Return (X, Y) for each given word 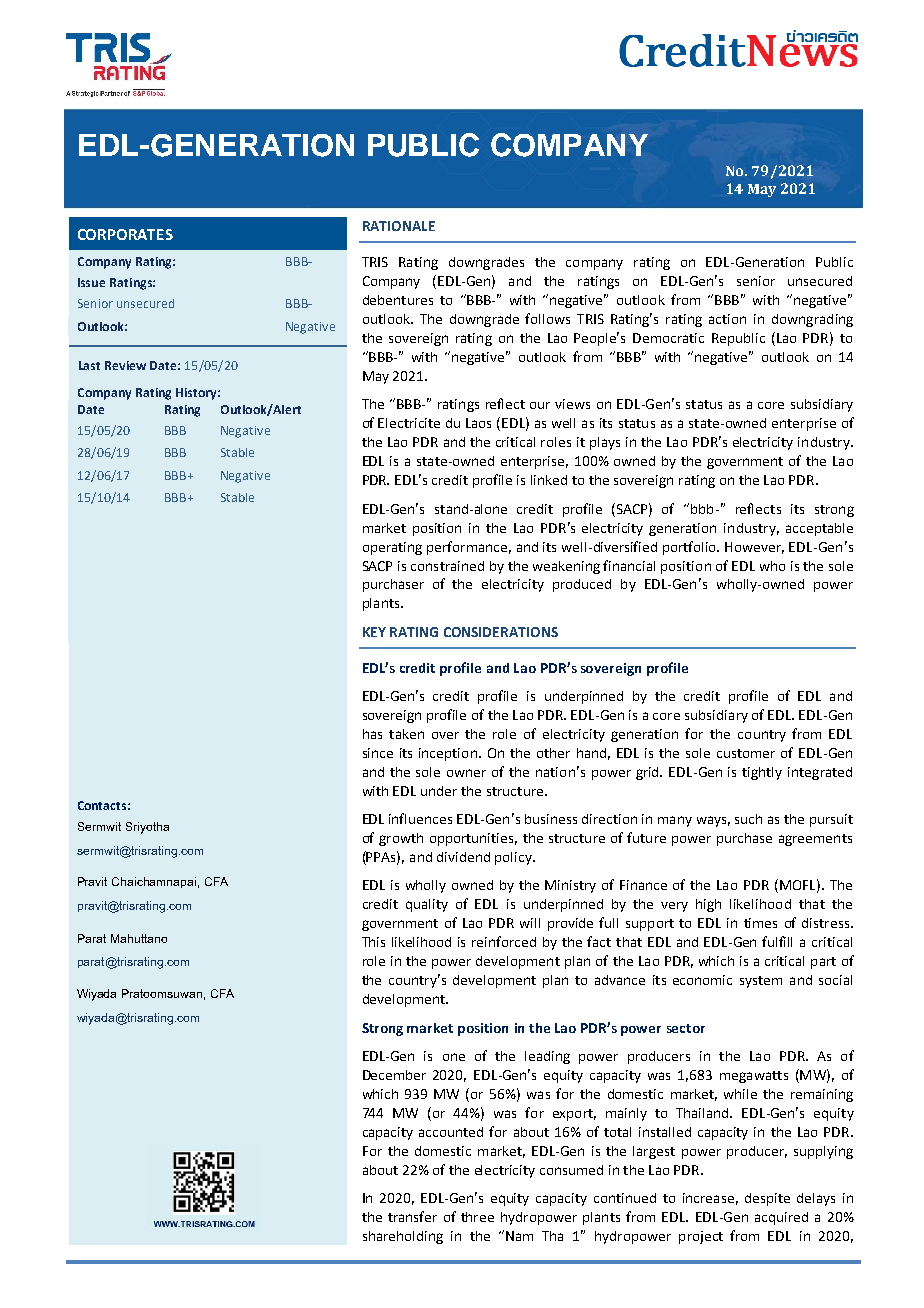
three (477, 1217)
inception (448, 754)
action (727, 319)
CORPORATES (125, 234)
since (378, 753)
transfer (412, 1216)
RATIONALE (399, 226)
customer (746, 753)
